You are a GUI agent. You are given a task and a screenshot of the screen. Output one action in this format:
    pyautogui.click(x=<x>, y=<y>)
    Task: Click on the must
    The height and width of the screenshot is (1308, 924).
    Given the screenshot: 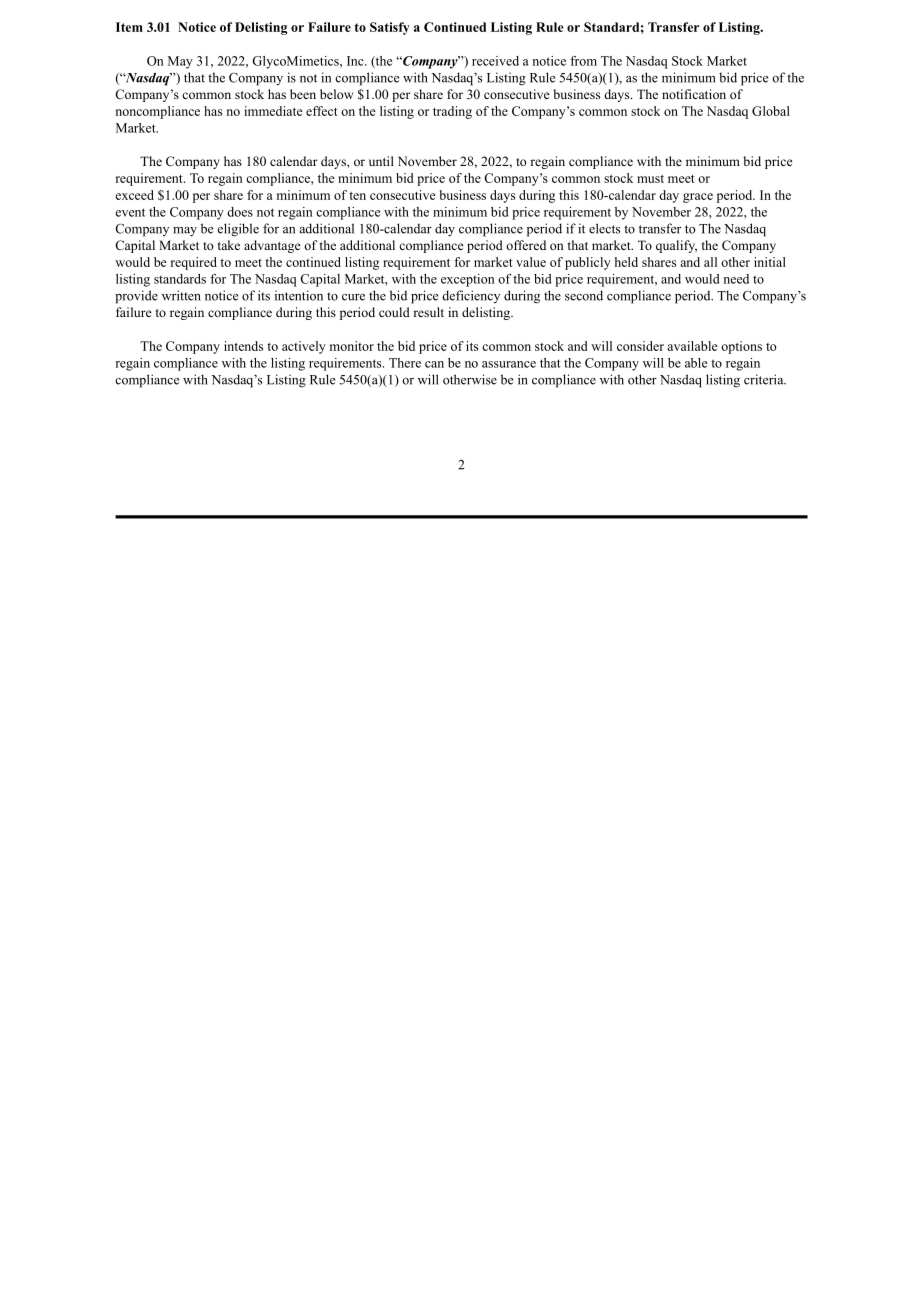 What is the action you would take?
    pyautogui.click(x=650, y=179)
